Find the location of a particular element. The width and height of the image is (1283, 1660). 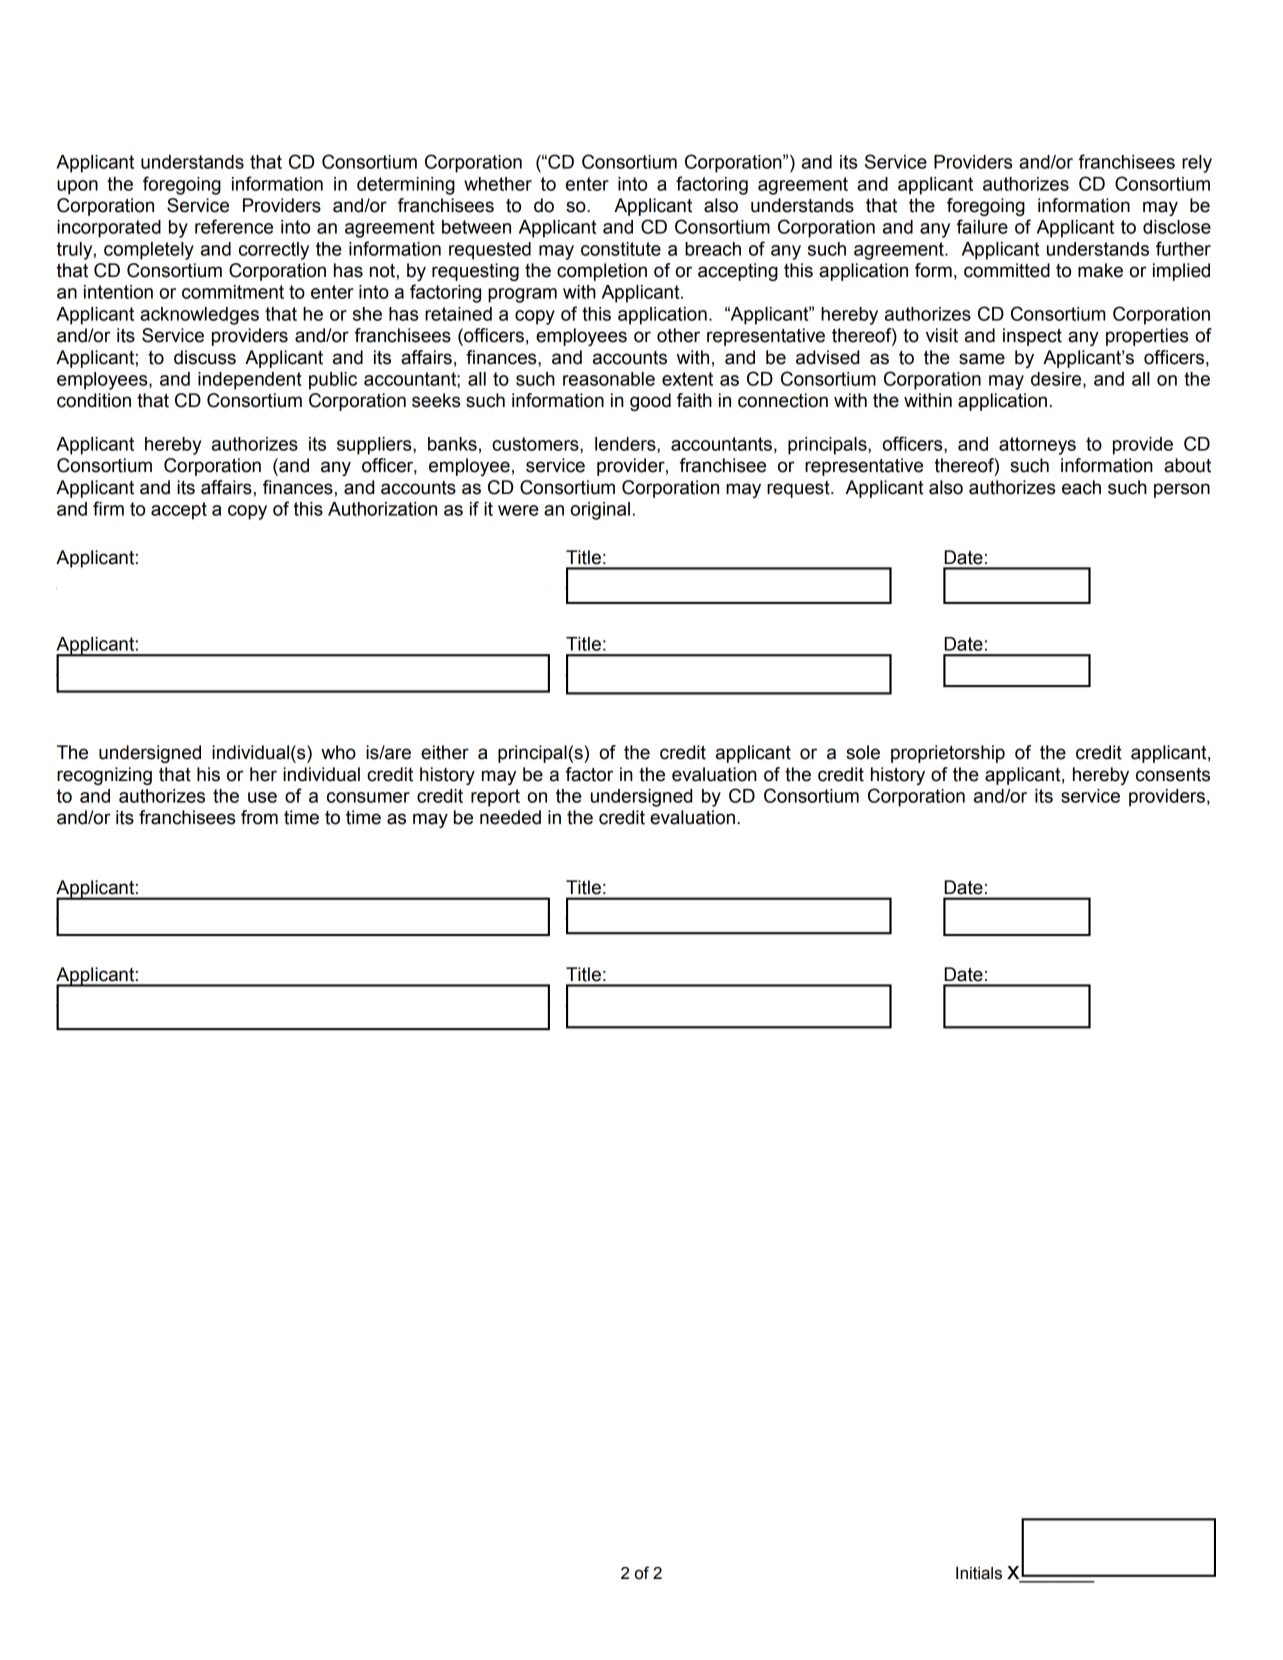

from is located at coordinates (259, 817).
